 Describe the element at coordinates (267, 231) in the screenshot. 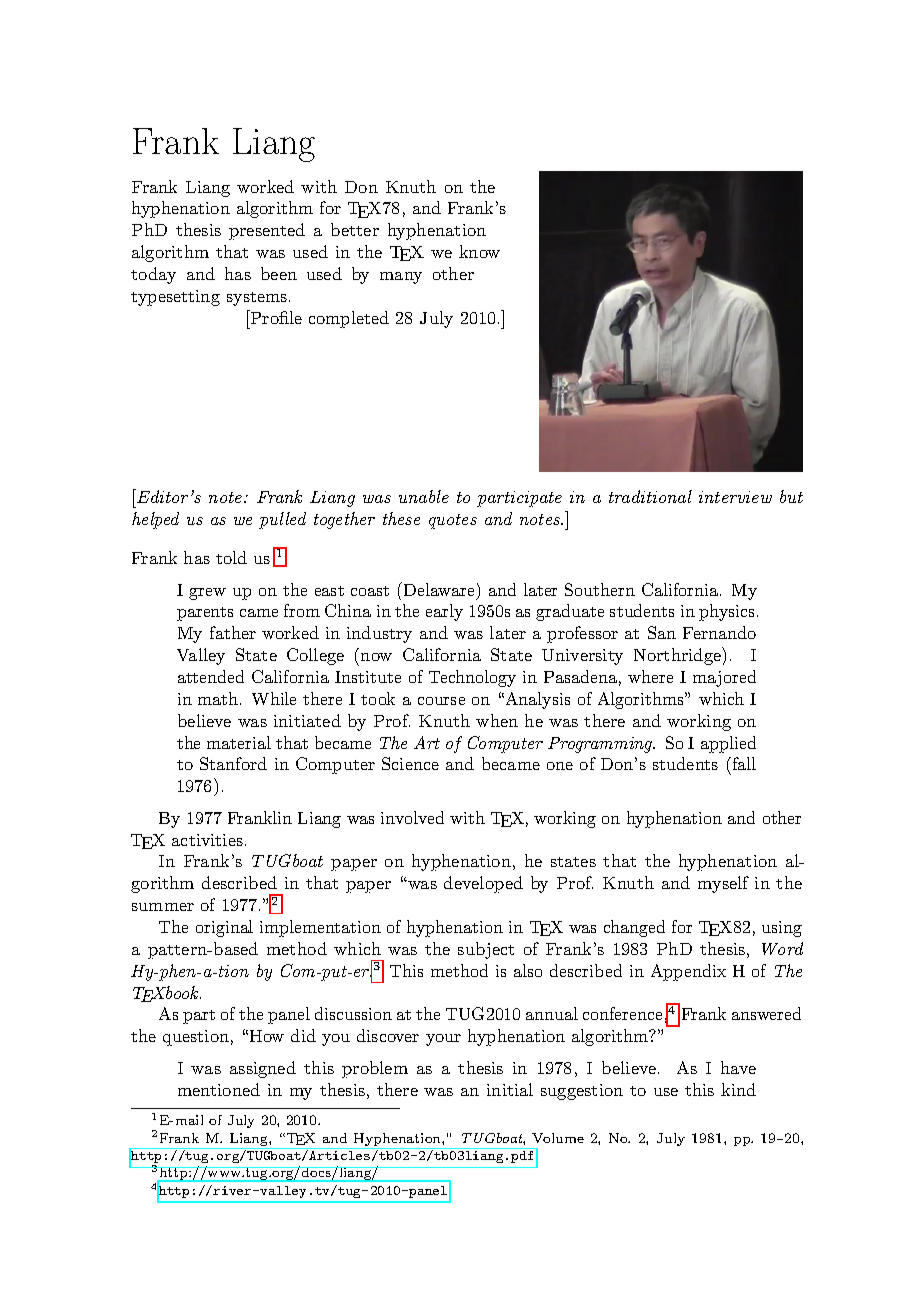

I see `presented` at that location.
